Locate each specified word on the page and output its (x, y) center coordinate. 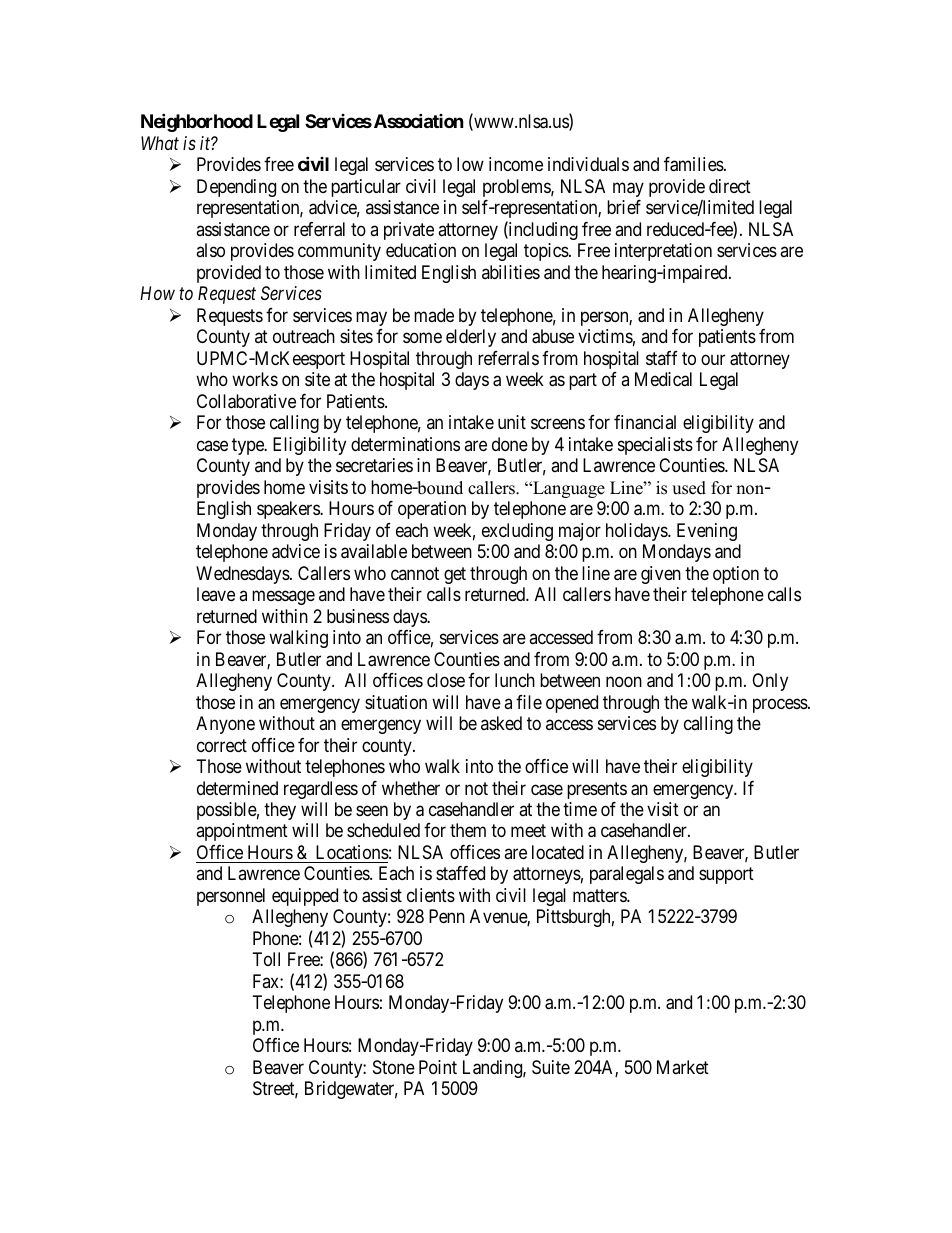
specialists (655, 446)
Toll (266, 959)
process (781, 705)
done (510, 444)
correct (222, 745)
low (470, 164)
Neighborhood (197, 123)
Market (683, 1067)
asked (501, 723)
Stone (394, 1067)
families (694, 164)
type (249, 446)
